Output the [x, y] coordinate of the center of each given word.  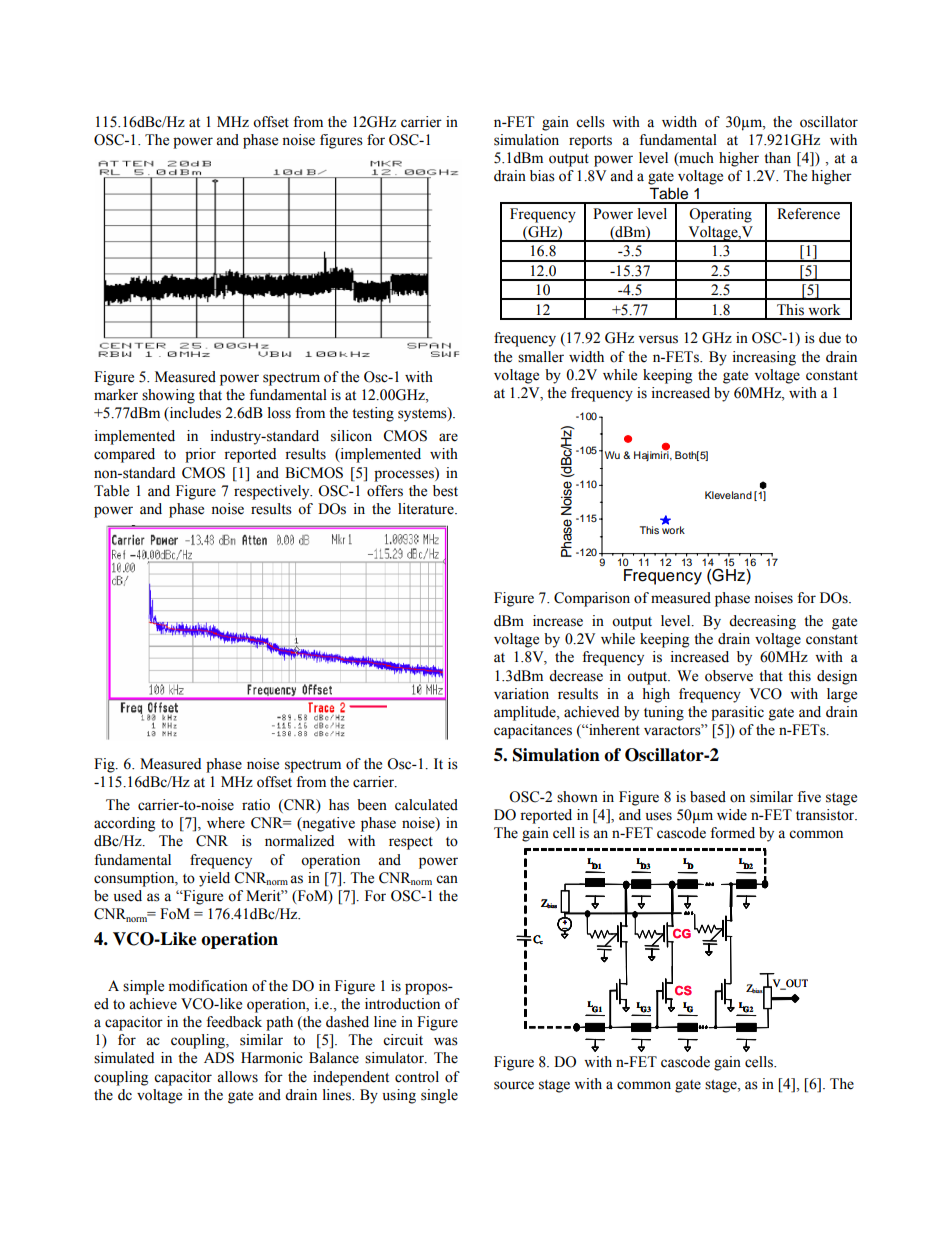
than [777, 158]
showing [168, 396]
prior [200, 455]
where [226, 823]
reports [590, 142]
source [514, 1085]
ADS [219, 1058]
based [708, 797]
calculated [426, 805]
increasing [764, 358]
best [445, 491]
